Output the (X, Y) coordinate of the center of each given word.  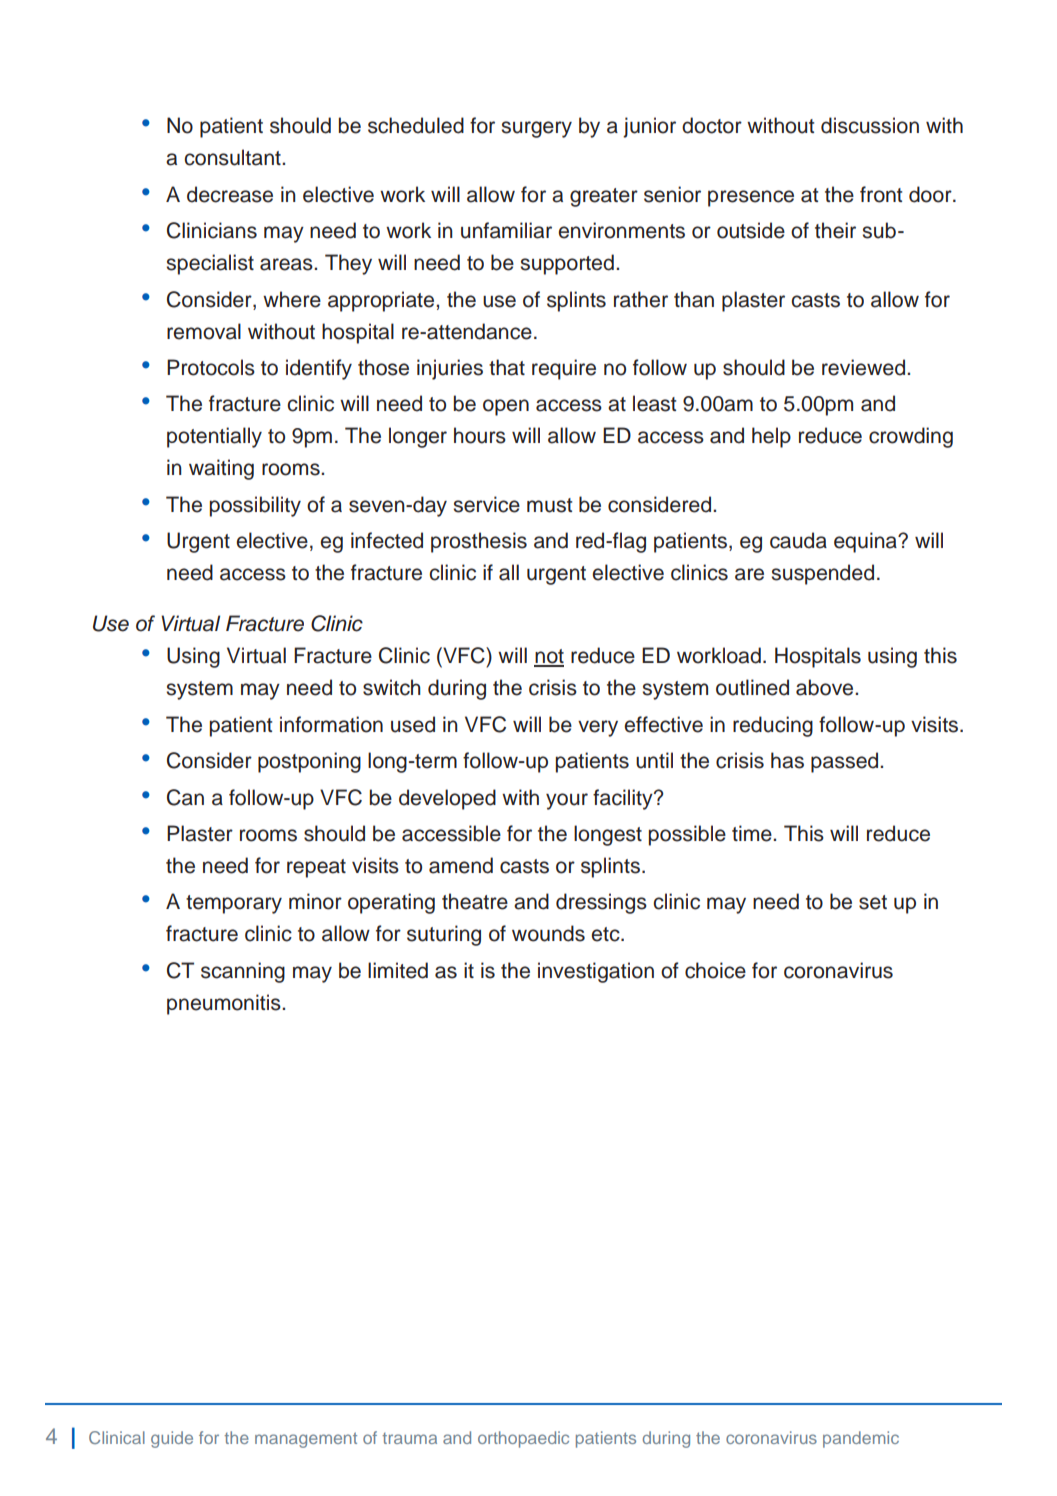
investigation (596, 972)
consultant (233, 157)
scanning (243, 972)
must (549, 505)
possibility (255, 506)
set (873, 902)
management (306, 1440)
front (881, 194)
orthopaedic (523, 1439)
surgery (536, 129)
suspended (822, 574)
